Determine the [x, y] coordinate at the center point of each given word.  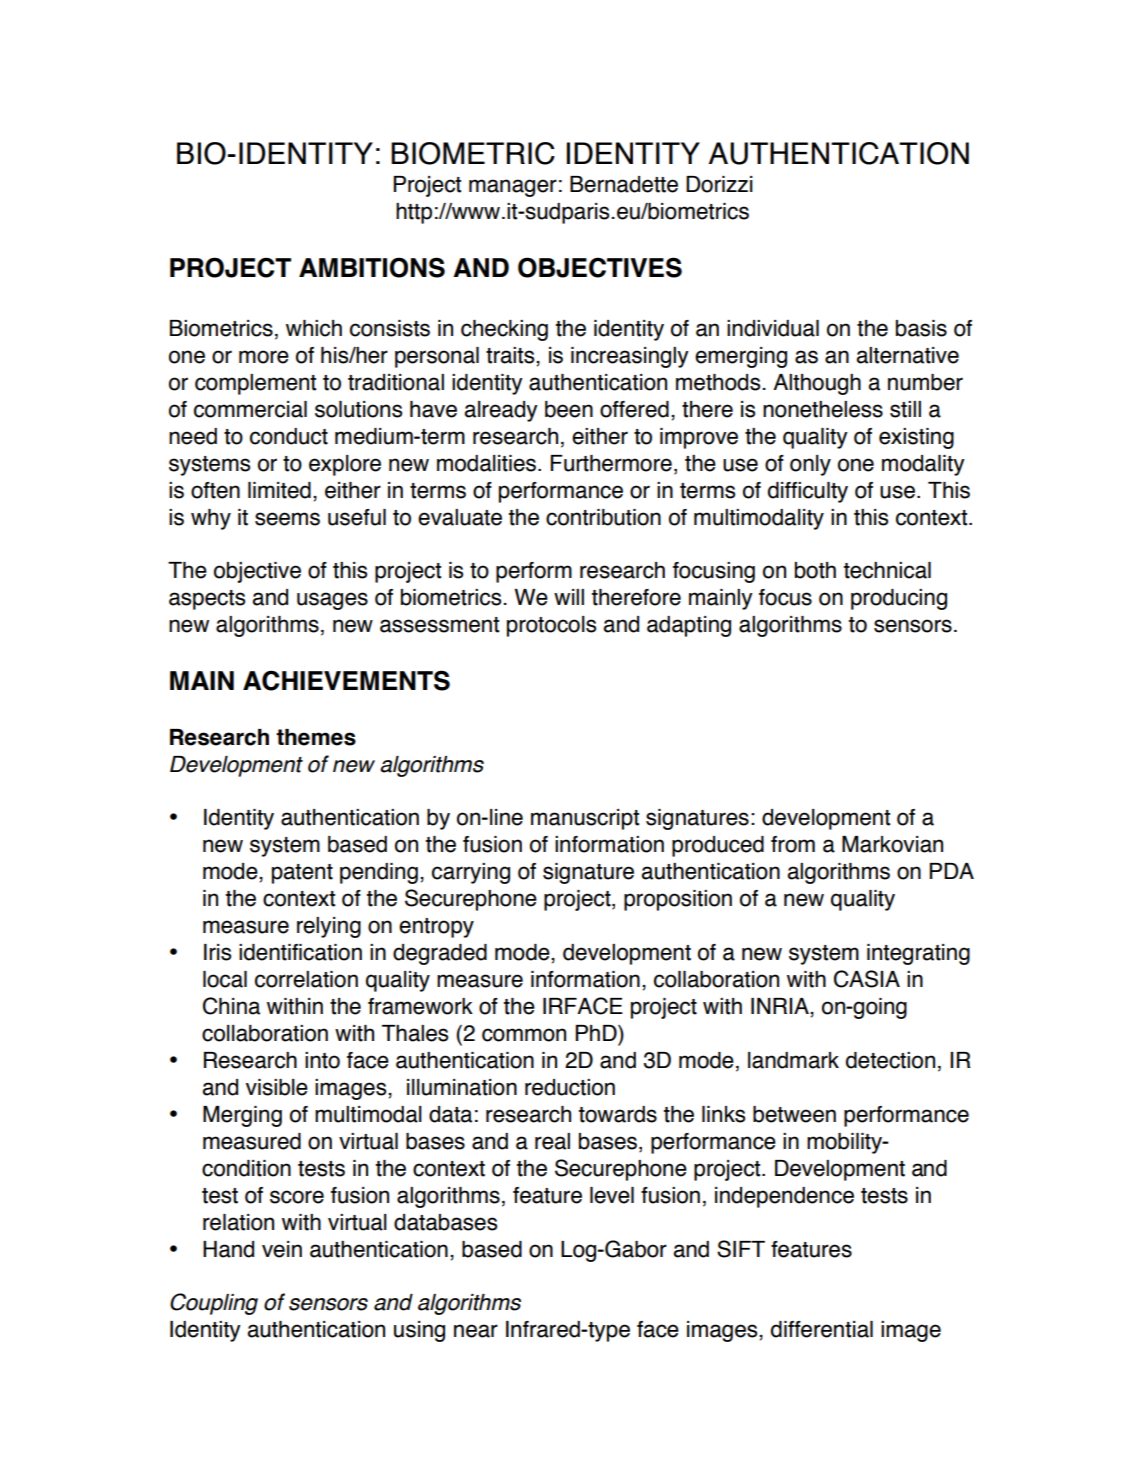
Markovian [892, 844]
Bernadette [624, 184]
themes [316, 737]
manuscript [585, 819]
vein [282, 1249]
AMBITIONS [372, 267]
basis [921, 328]
